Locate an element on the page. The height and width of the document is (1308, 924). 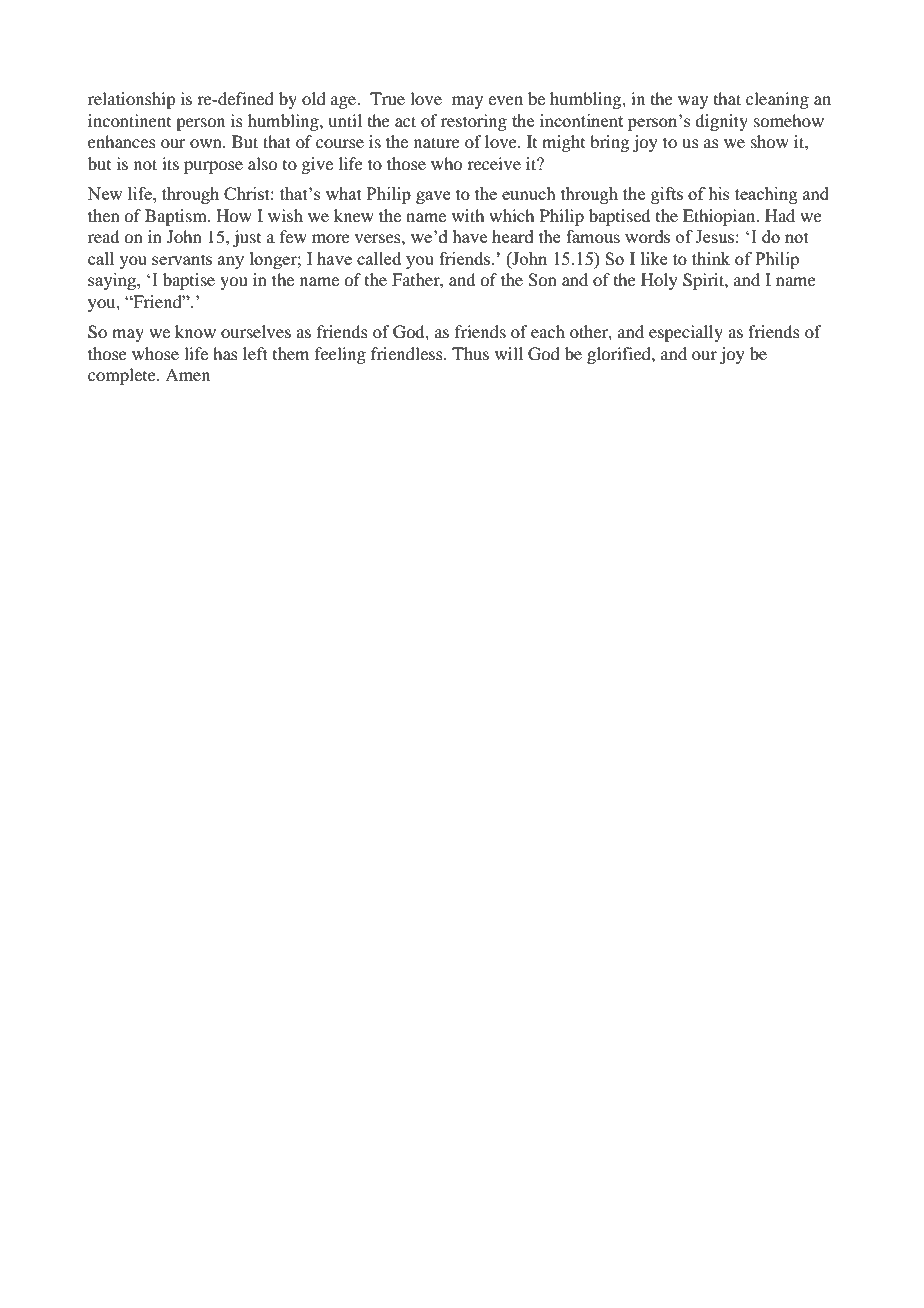
heard is located at coordinates (513, 236).
